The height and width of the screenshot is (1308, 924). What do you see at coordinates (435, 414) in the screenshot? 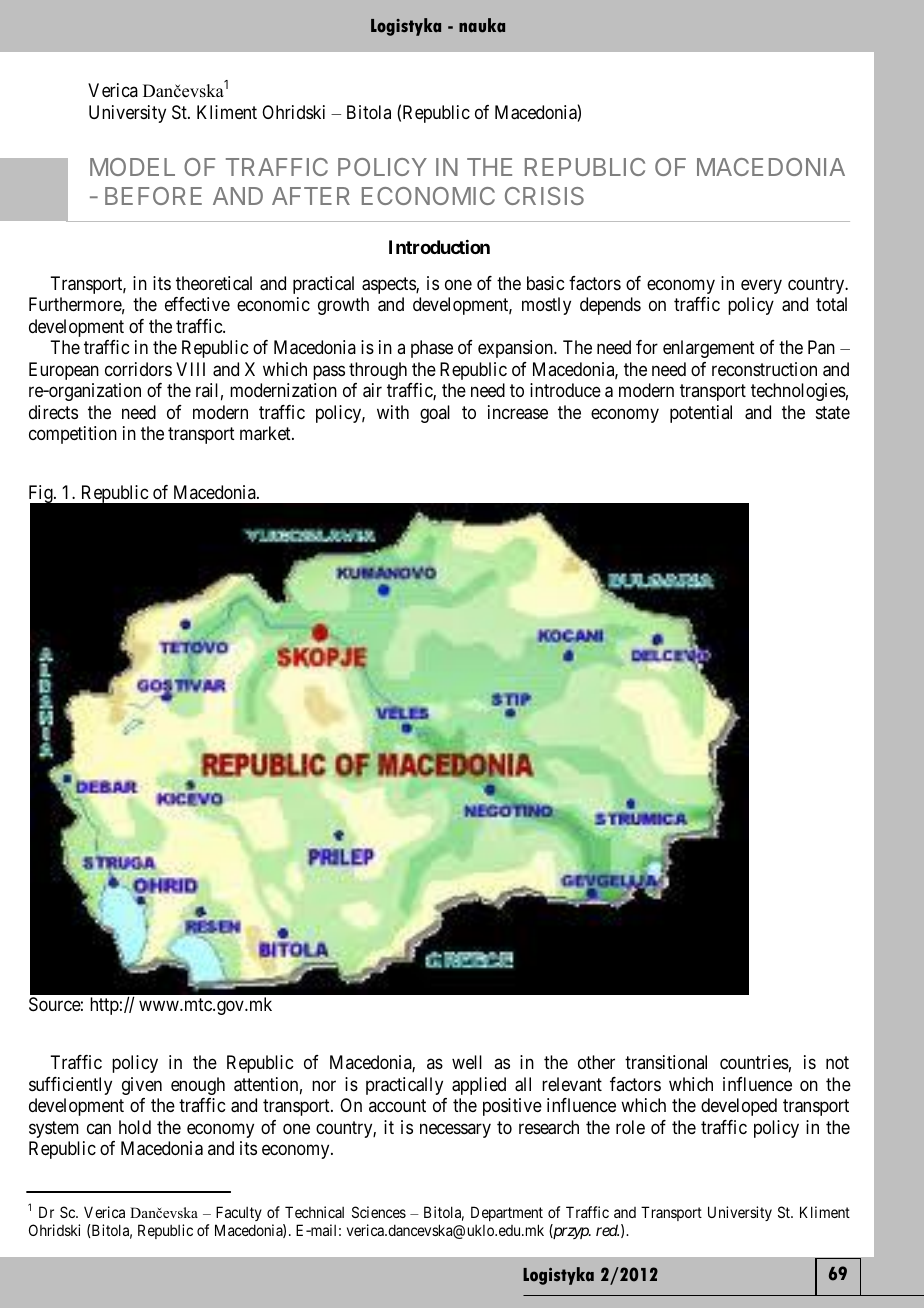
I see `goal` at bounding box center [435, 414].
